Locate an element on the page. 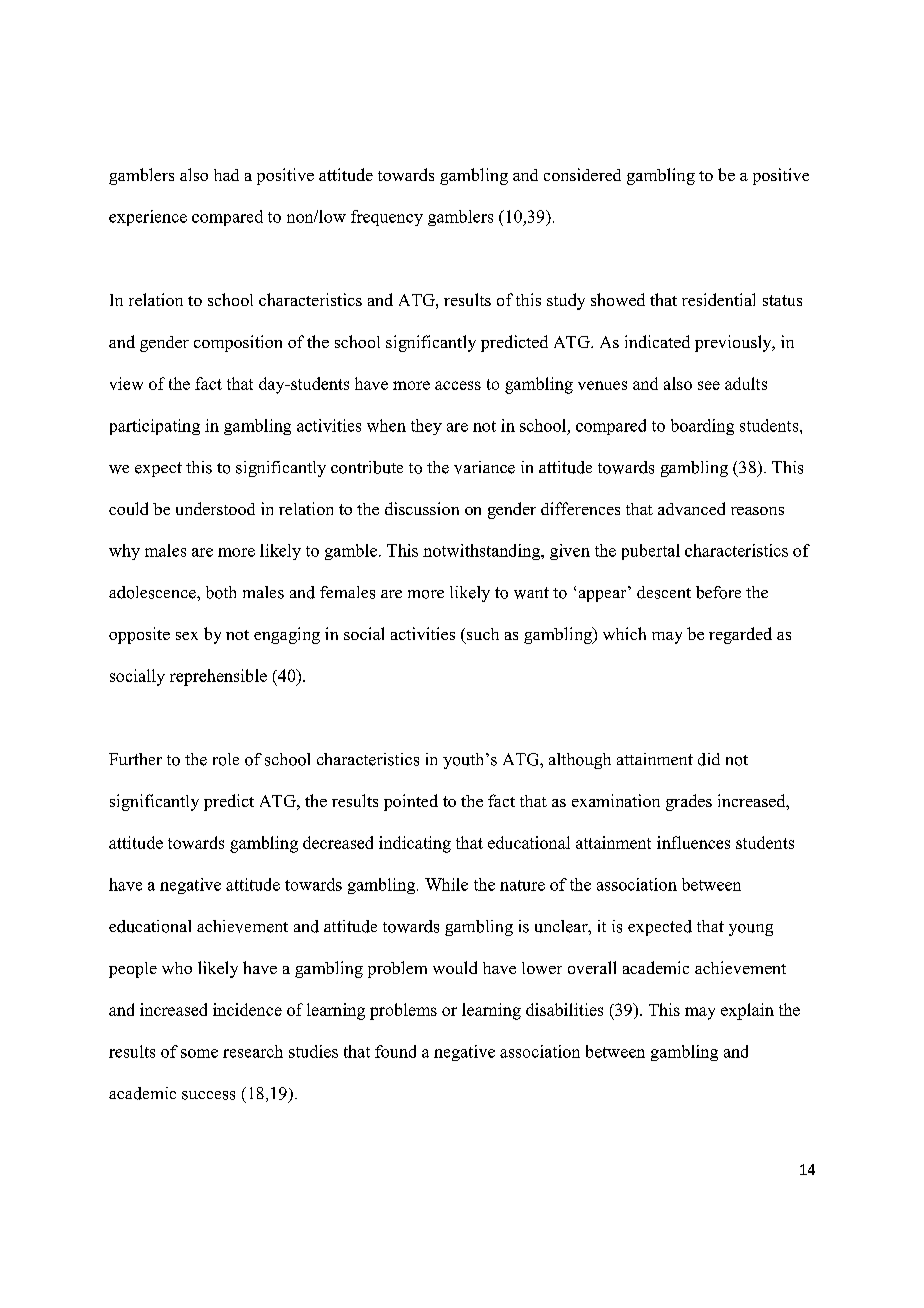 The width and height of the page is (924, 1308). role is located at coordinates (226, 759).
